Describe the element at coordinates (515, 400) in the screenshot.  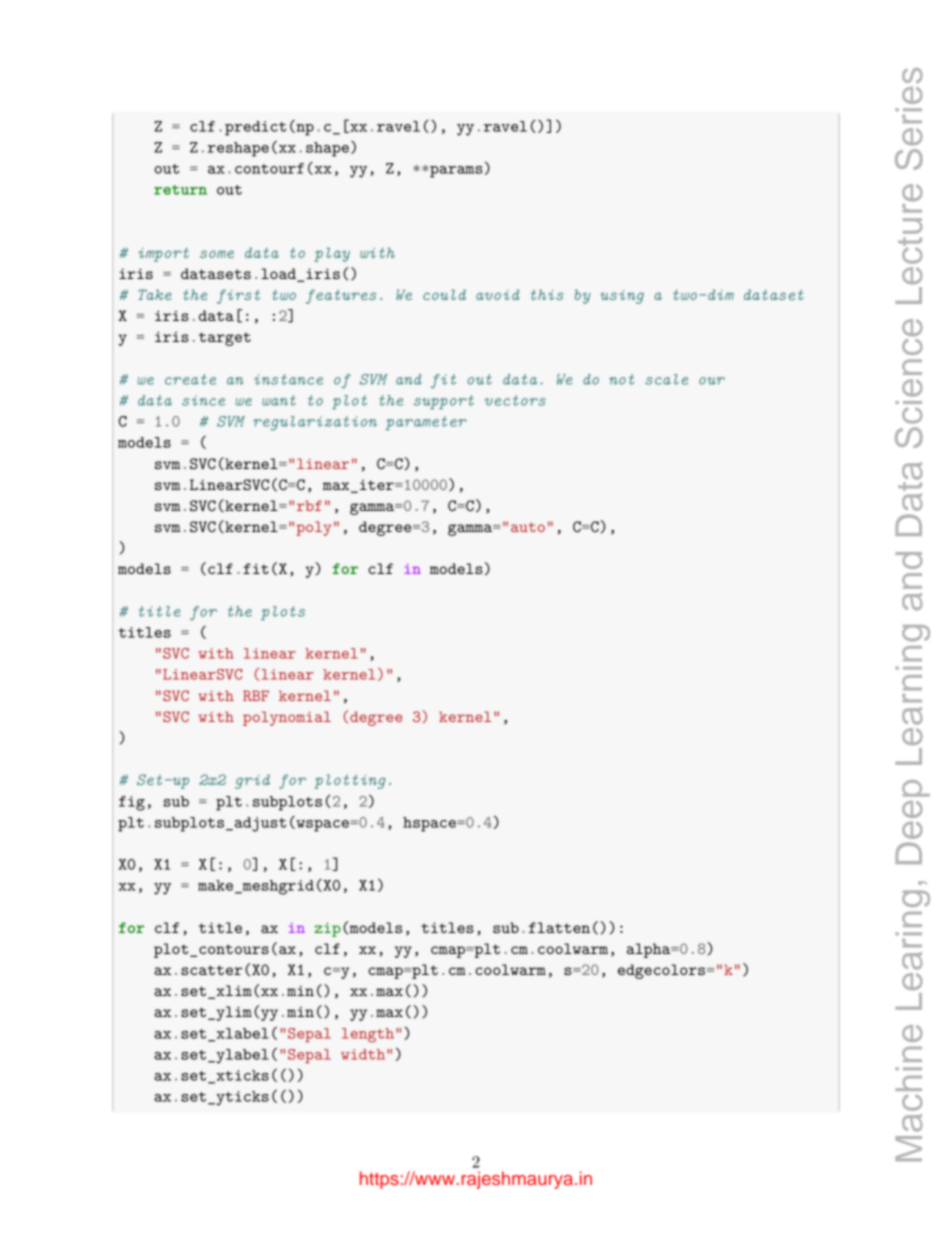
I see `vectors` at that location.
